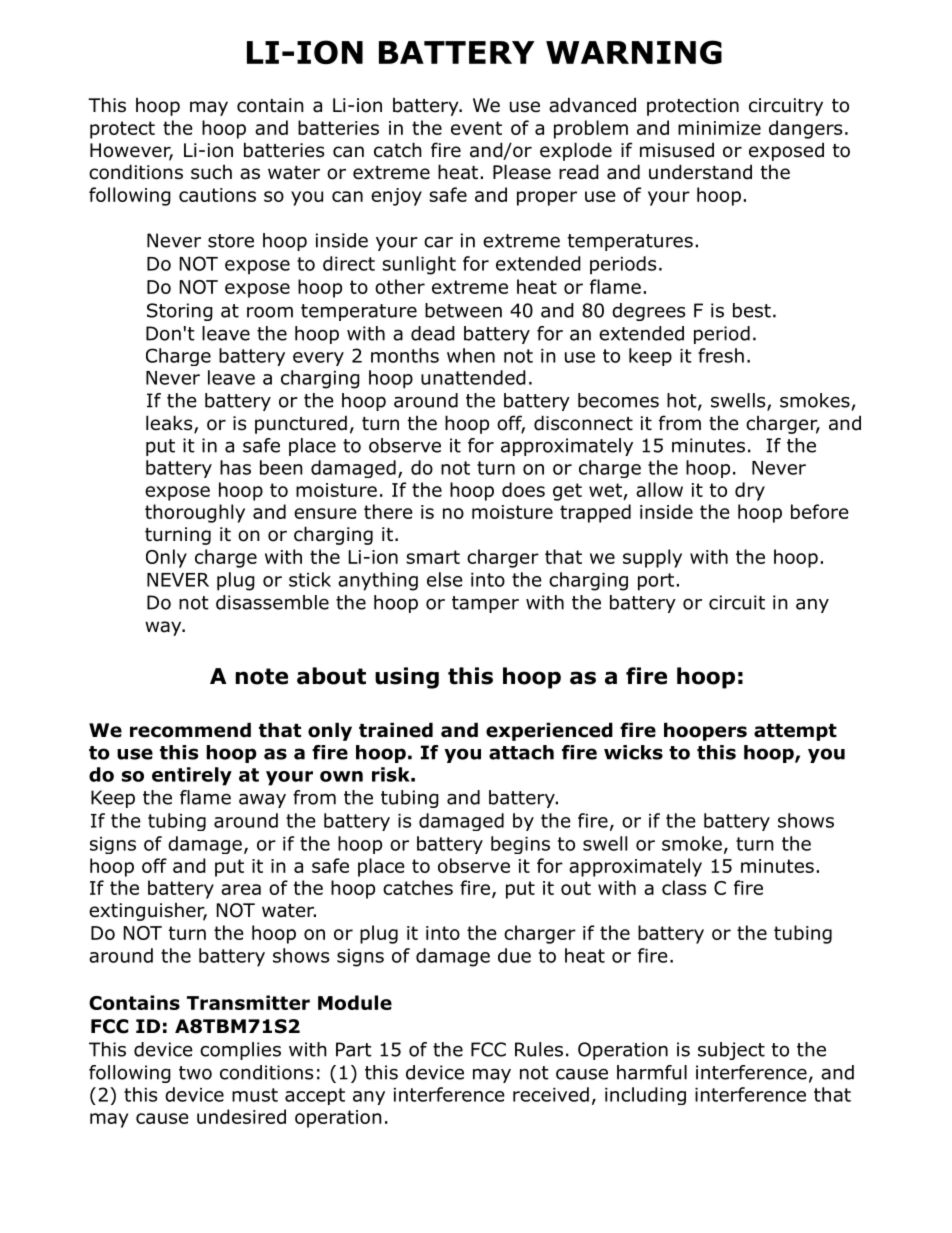 Image resolution: width=952 pixels, height=1233 pixels. Describe the element at coordinates (684, 887) in the screenshot. I see `class` at that location.
